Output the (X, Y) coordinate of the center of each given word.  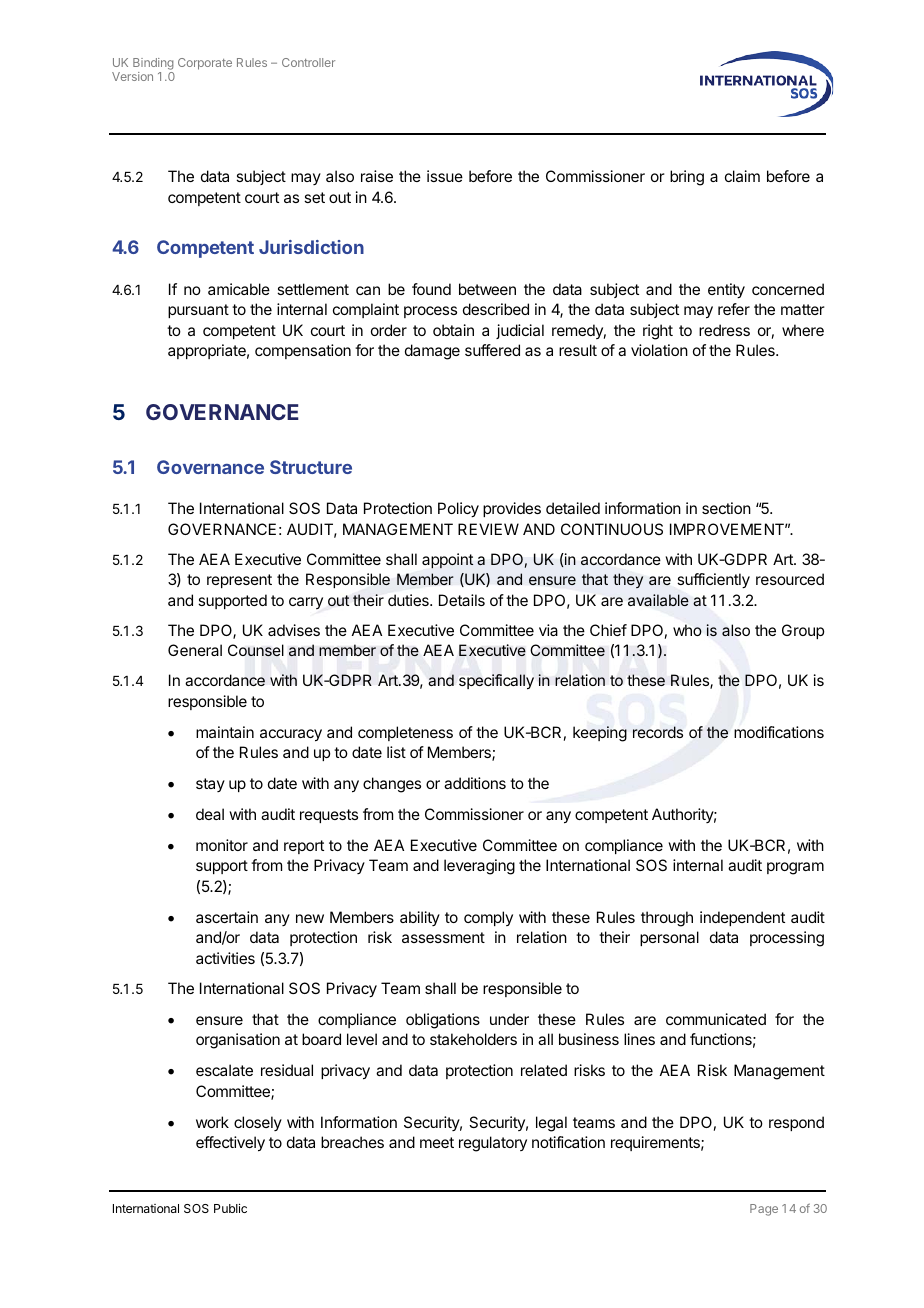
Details (462, 600)
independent (742, 918)
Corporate (205, 64)
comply (488, 918)
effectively (230, 1144)
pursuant (198, 311)
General (195, 650)
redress (724, 330)
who (687, 630)
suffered (492, 350)
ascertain (227, 917)
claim (742, 176)
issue (445, 176)
